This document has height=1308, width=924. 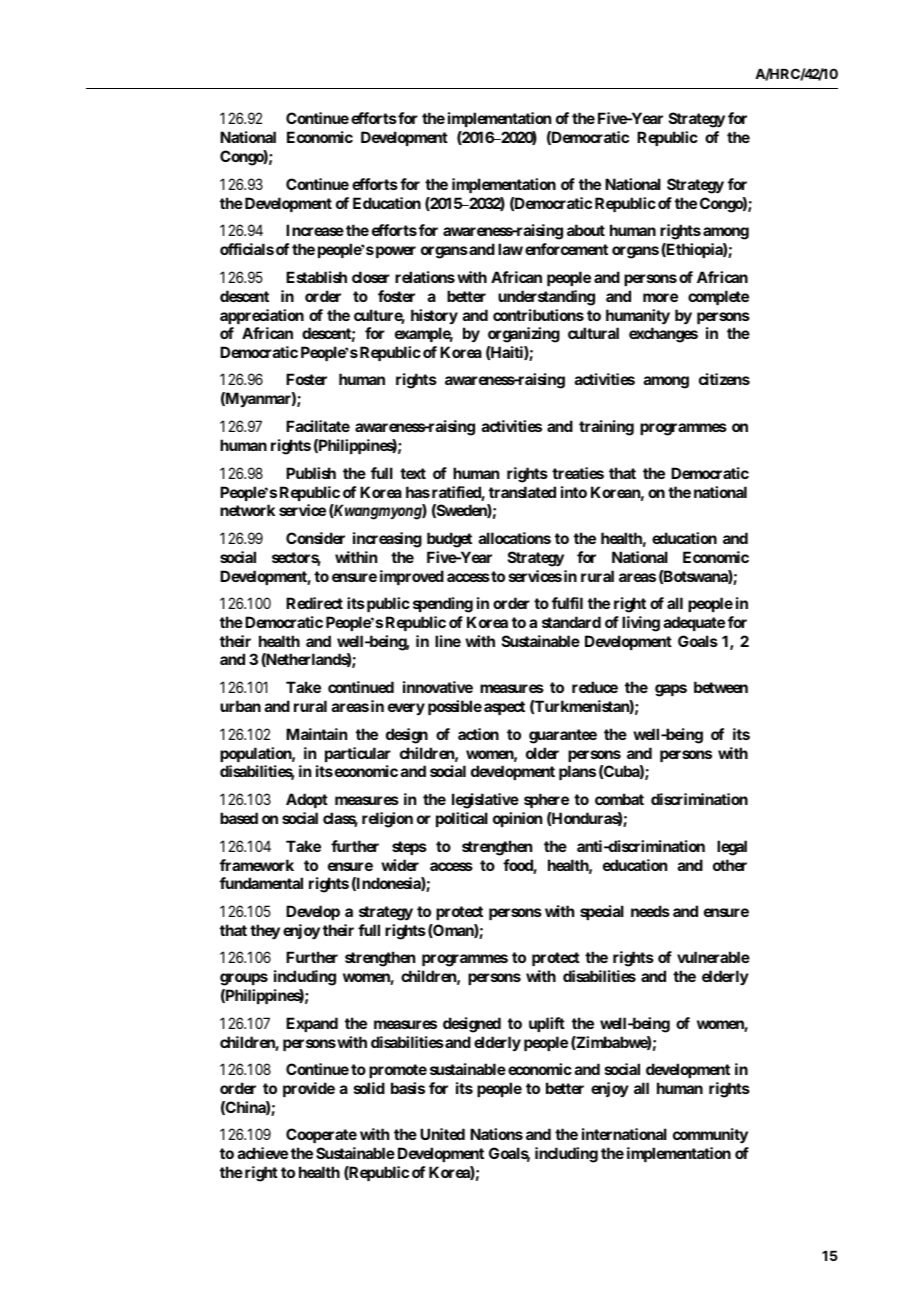 I want to click on Adopt, so click(x=307, y=800).
